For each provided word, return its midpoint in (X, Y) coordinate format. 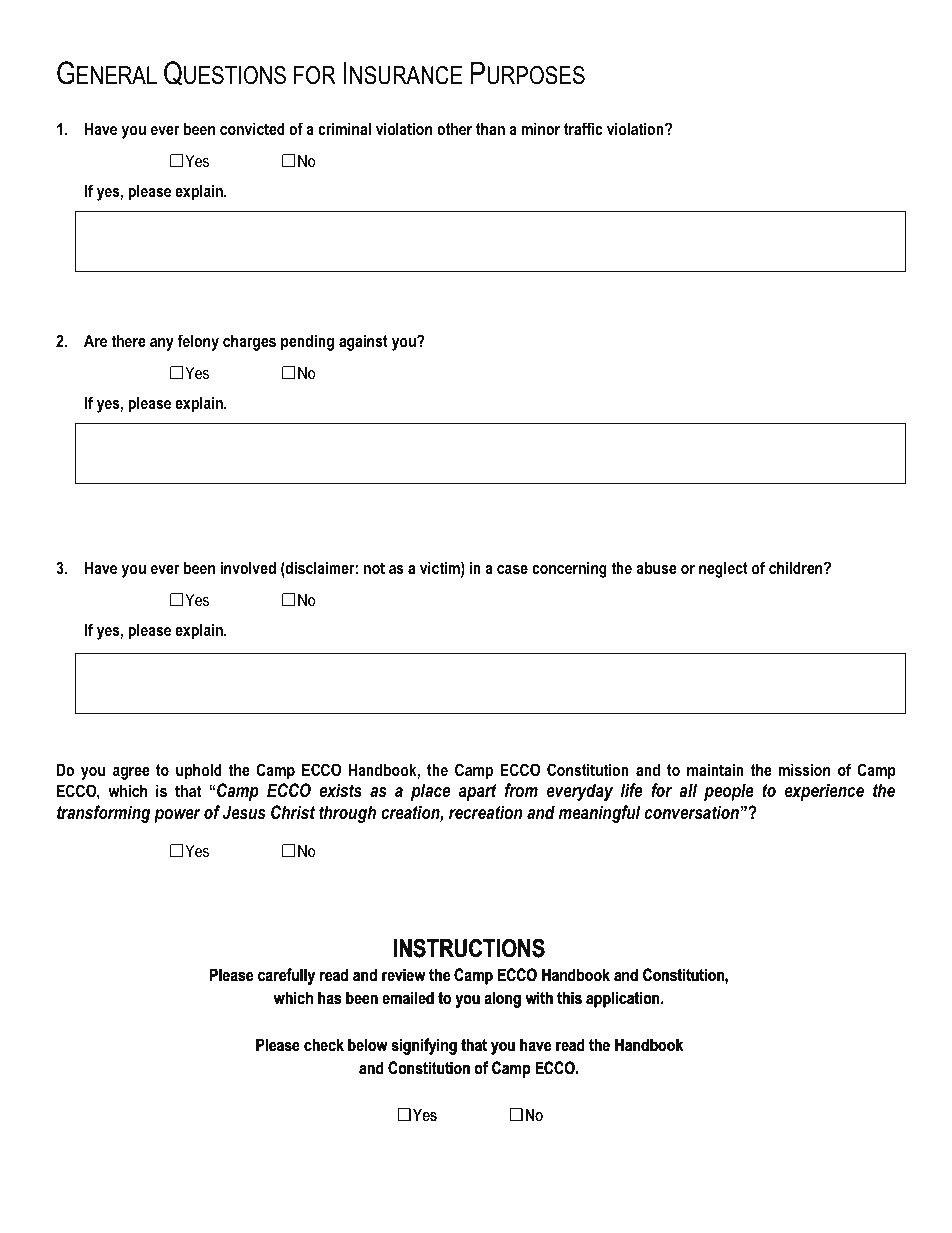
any (162, 344)
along (503, 999)
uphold (199, 771)
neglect (723, 569)
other (454, 128)
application (624, 999)
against (363, 342)
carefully (286, 976)
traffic (583, 128)
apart (478, 792)
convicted (252, 128)
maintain (715, 769)
